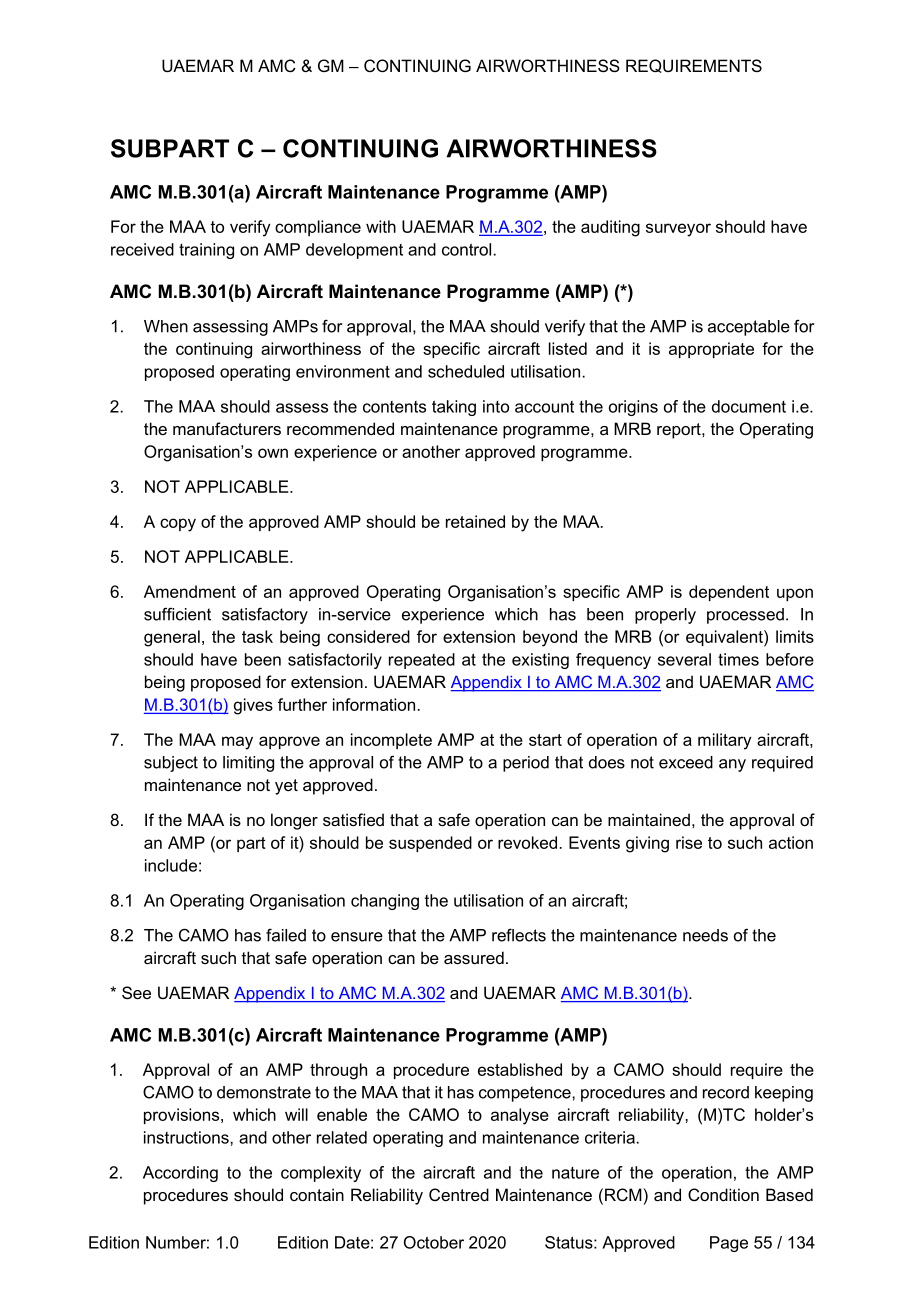 This screenshot has width=924, height=1308. I want to click on control, so click(466, 249).
